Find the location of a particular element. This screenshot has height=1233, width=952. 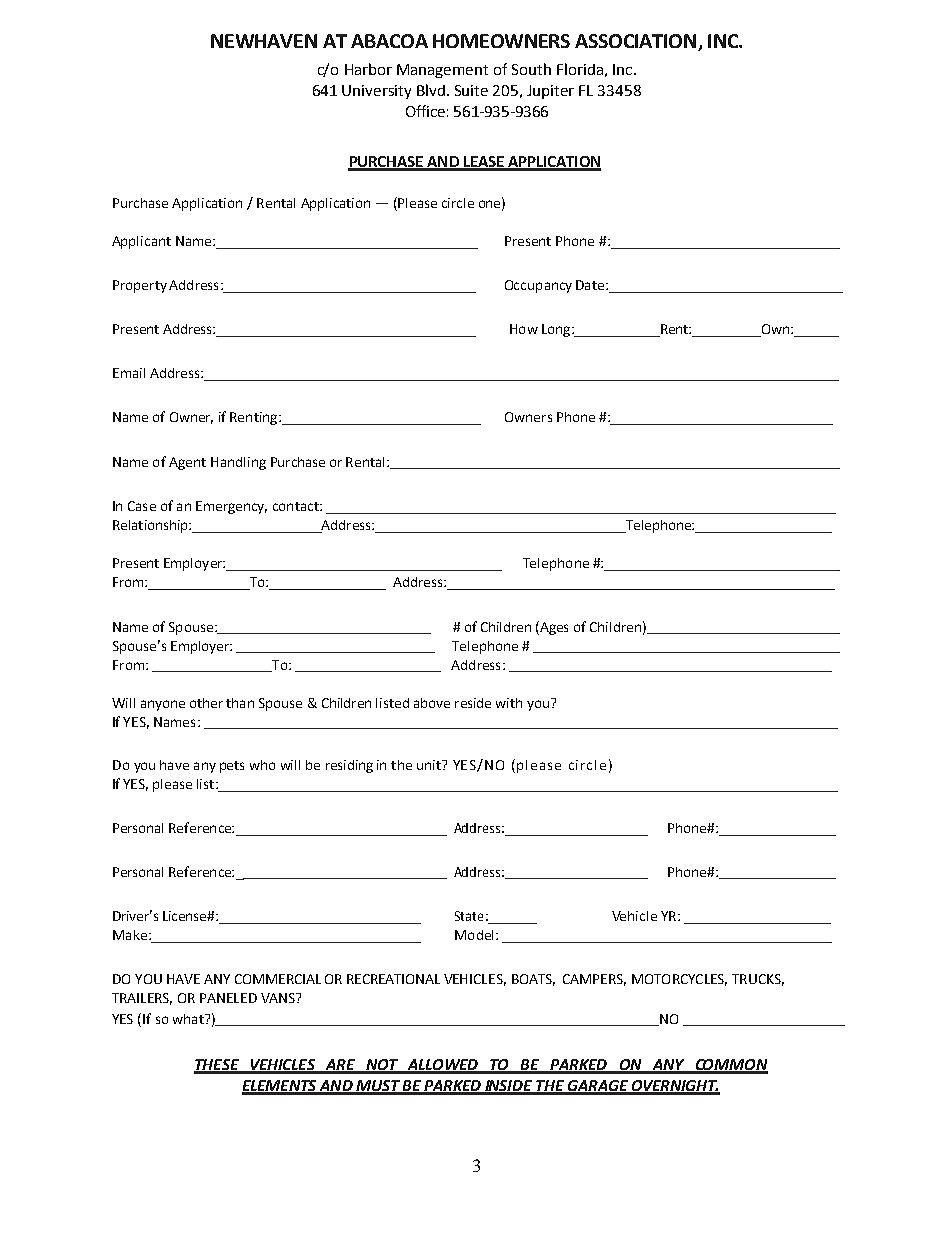

ASSOCIATION is located at coordinates (635, 41).
